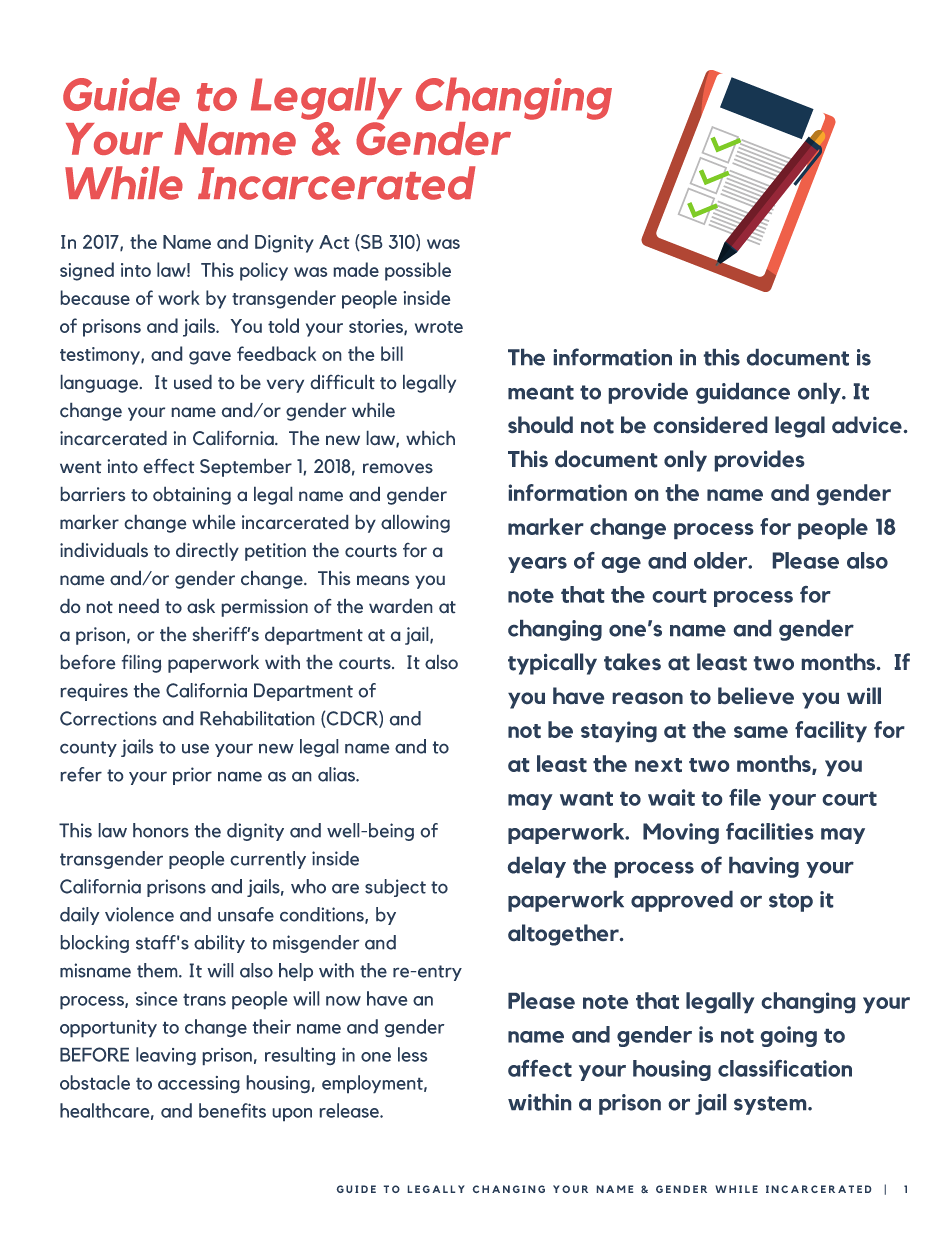 This screenshot has width=952, height=1233. I want to click on possible, so click(418, 271).
